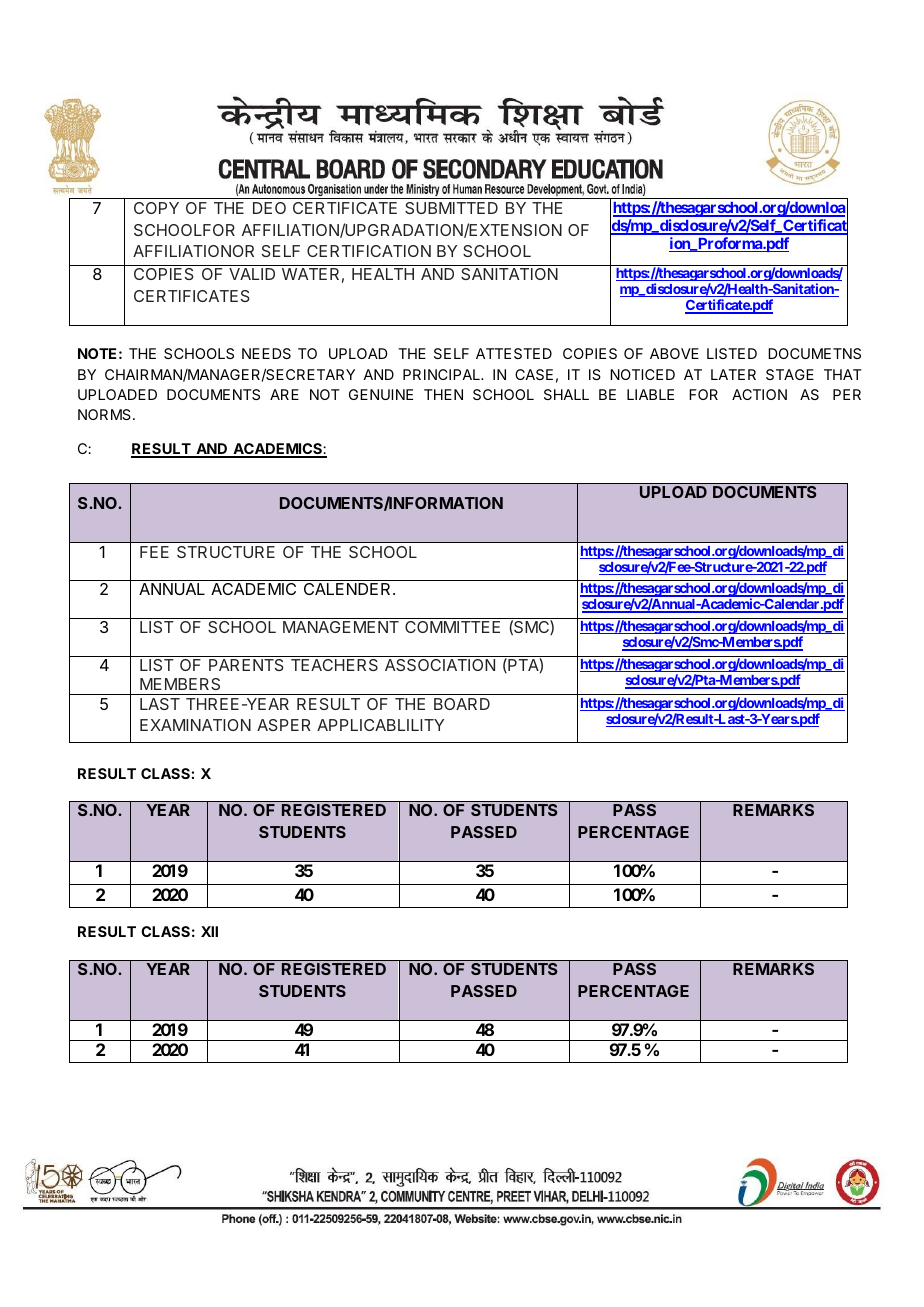  I want to click on ABOVE, so click(674, 353).
